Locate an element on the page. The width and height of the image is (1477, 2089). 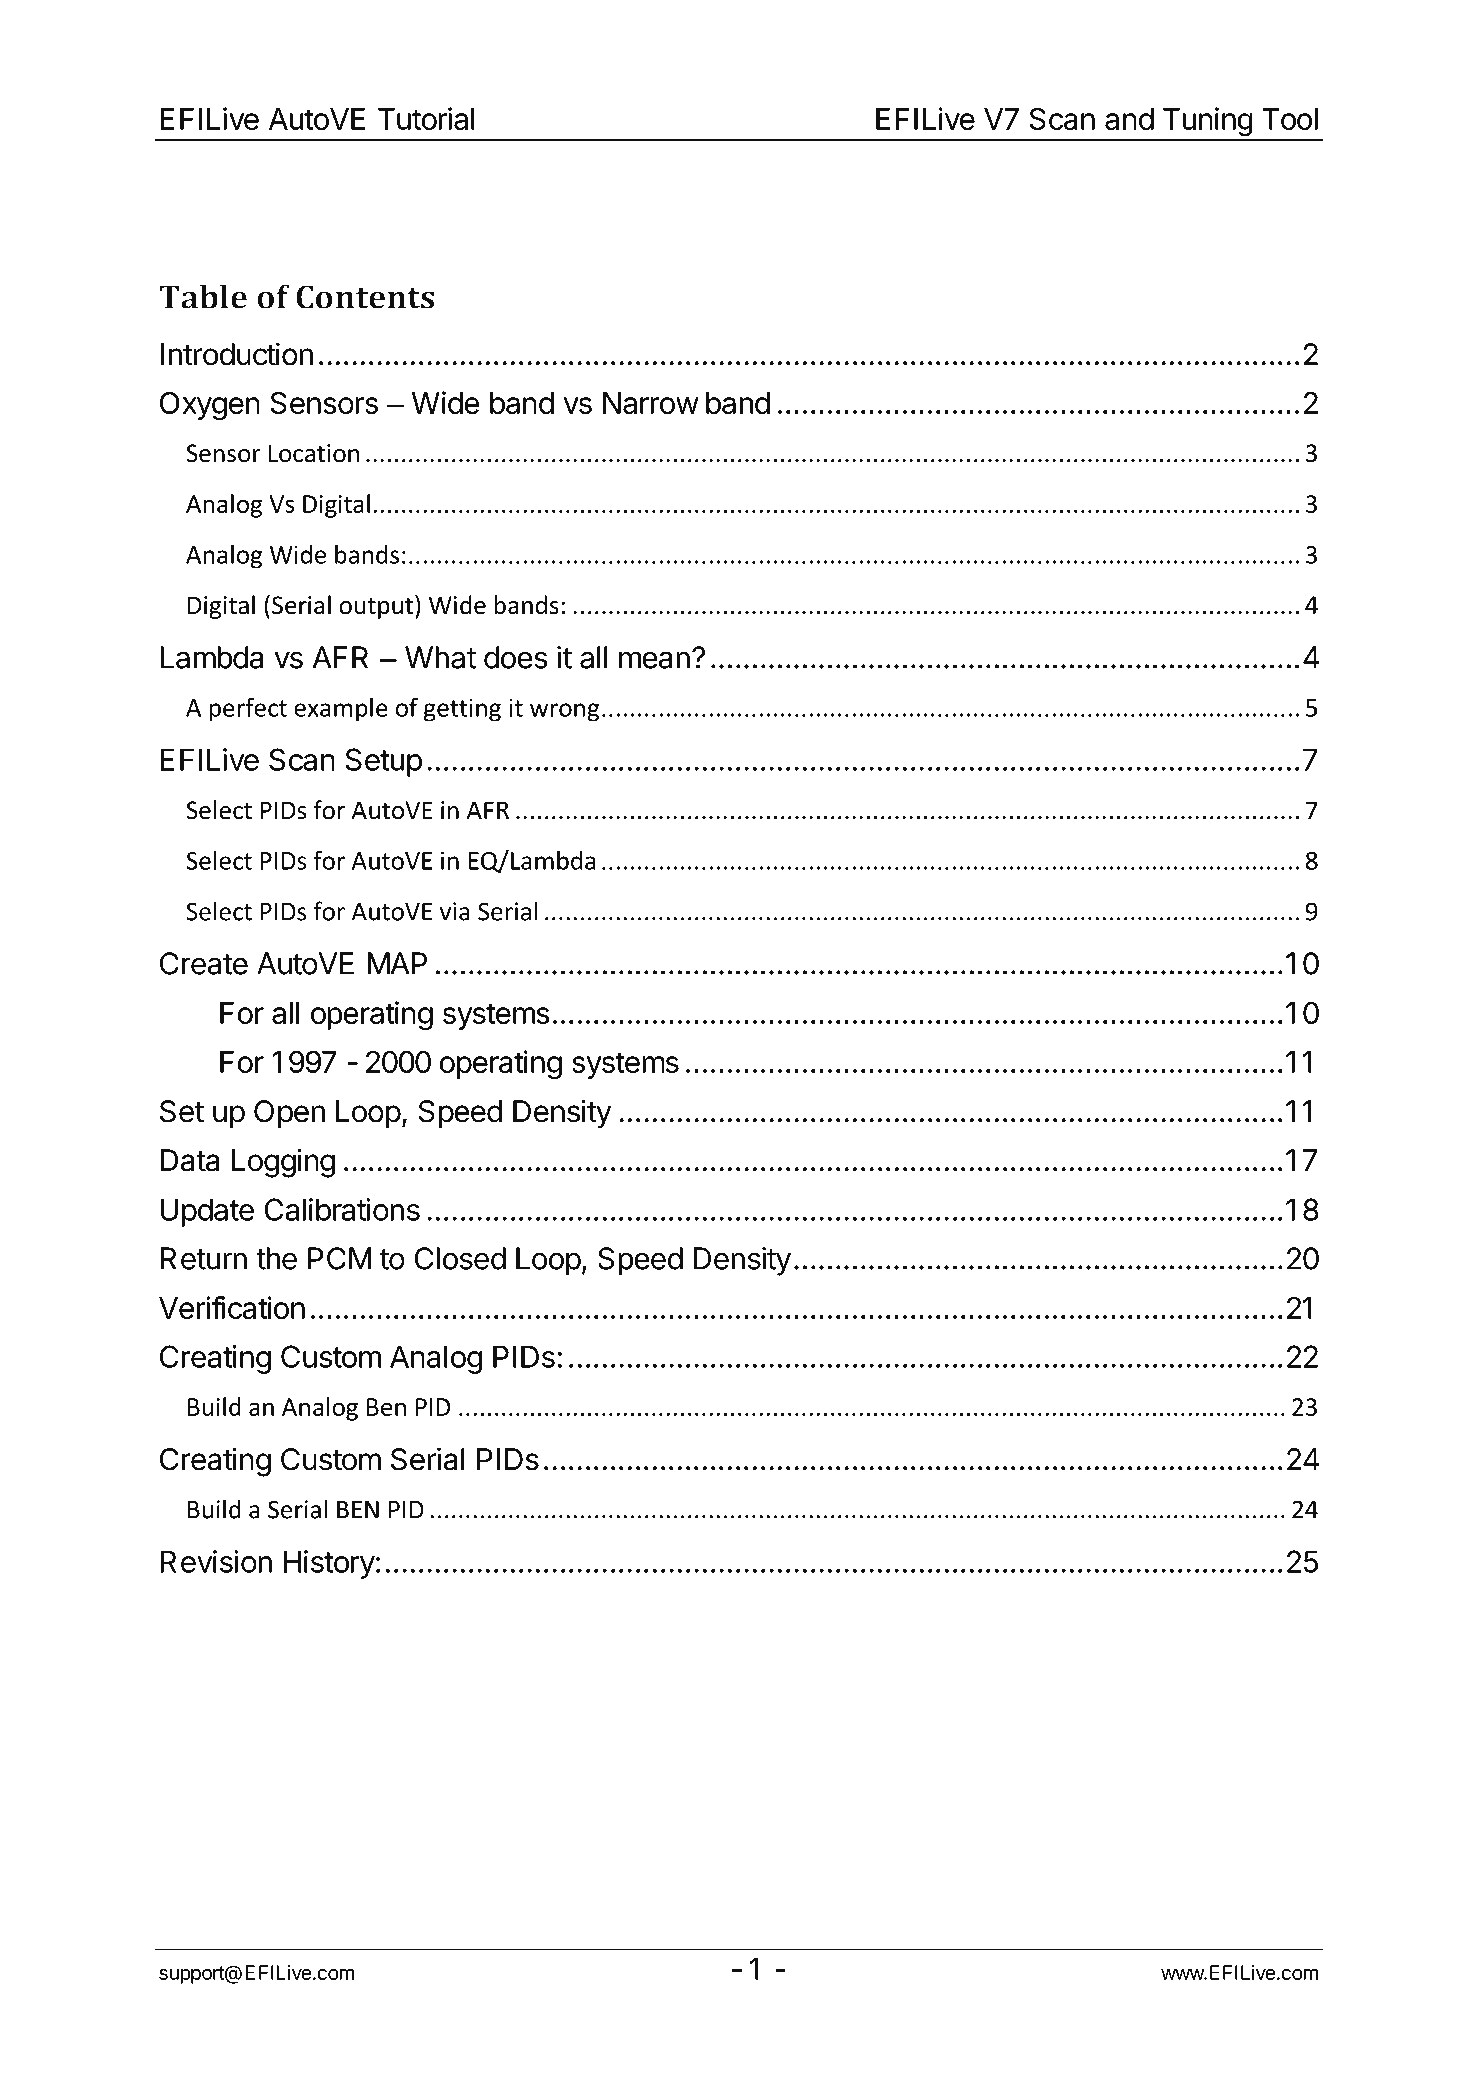
does is located at coordinates (516, 657).
